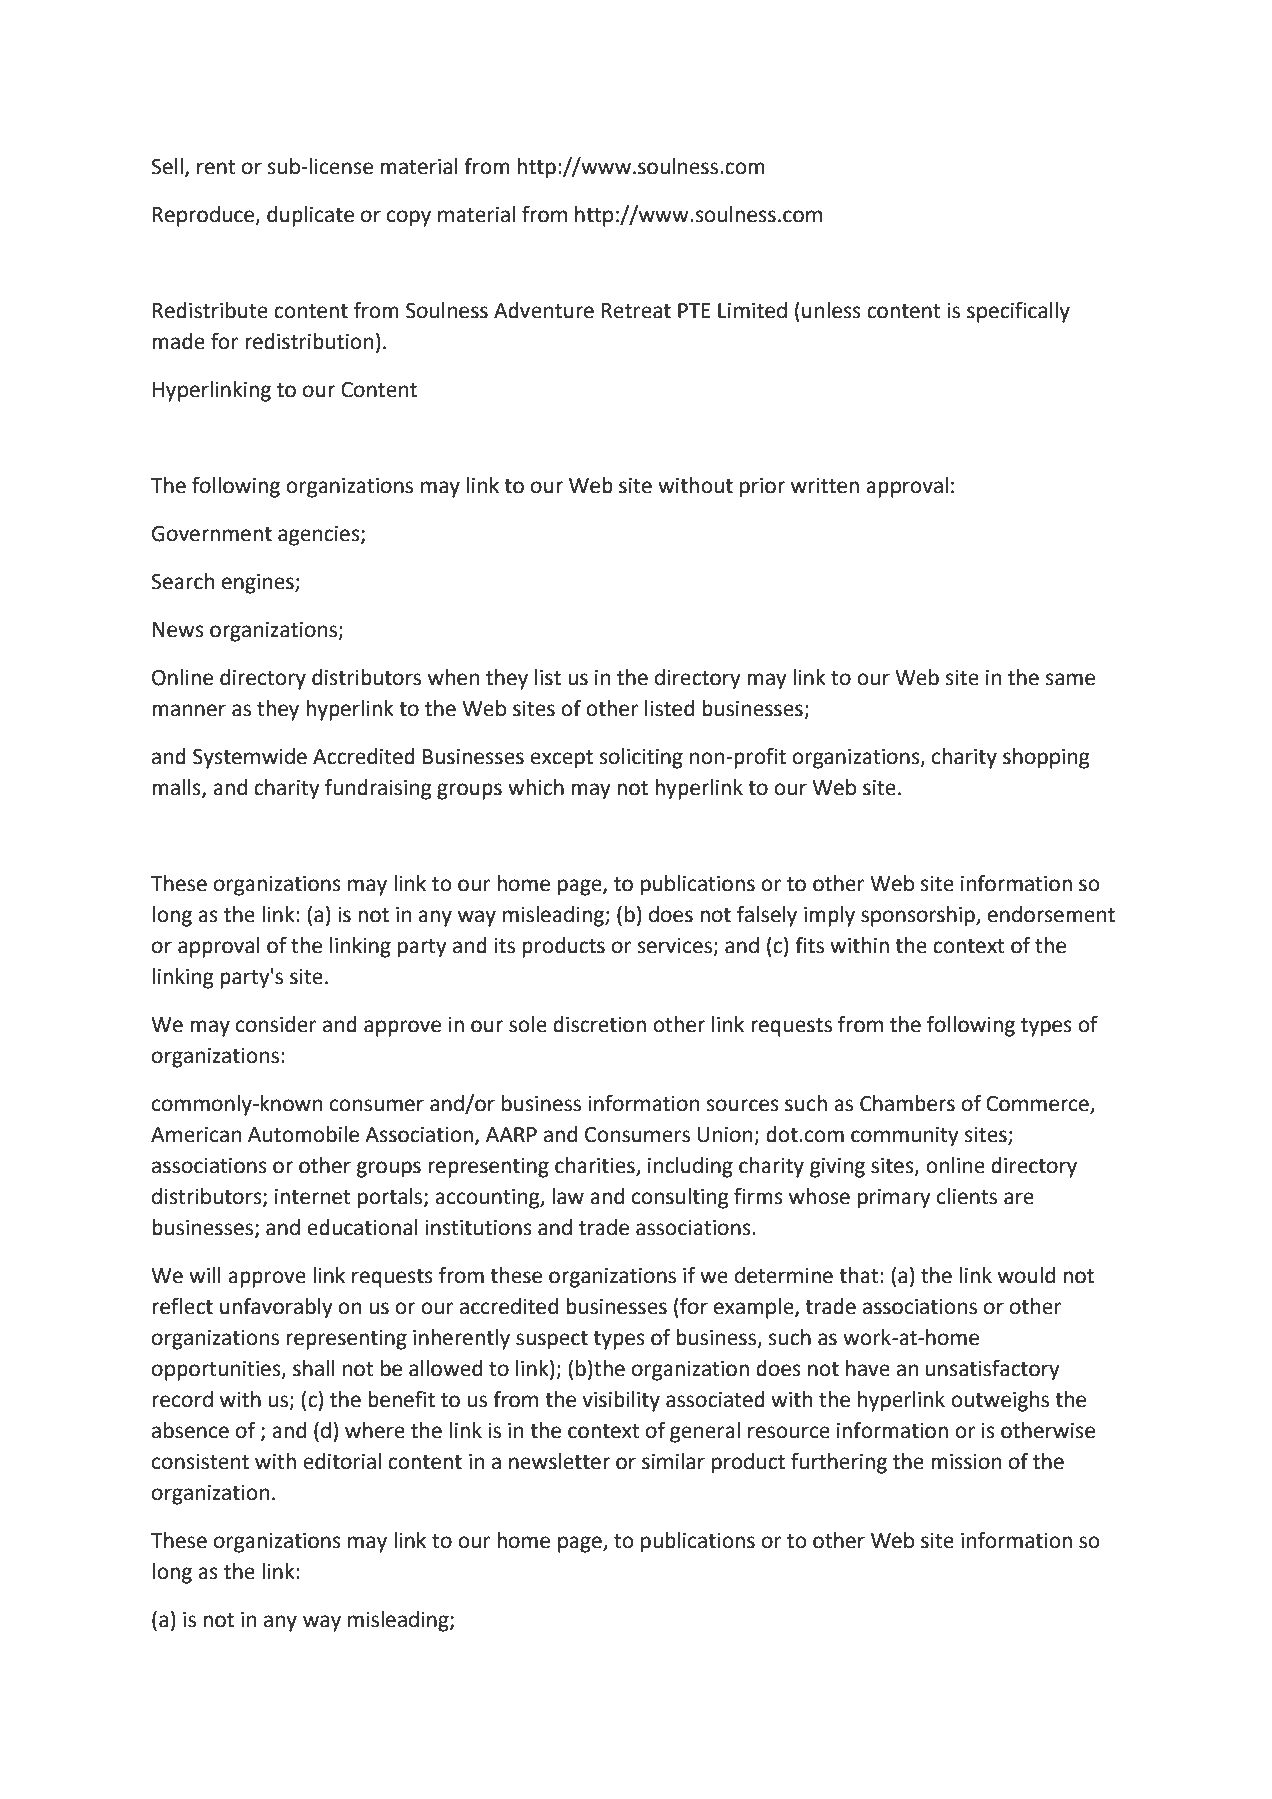 The image size is (1272, 1799). What do you see at coordinates (636, 311) in the document?
I see `Retreat` at bounding box center [636, 311].
